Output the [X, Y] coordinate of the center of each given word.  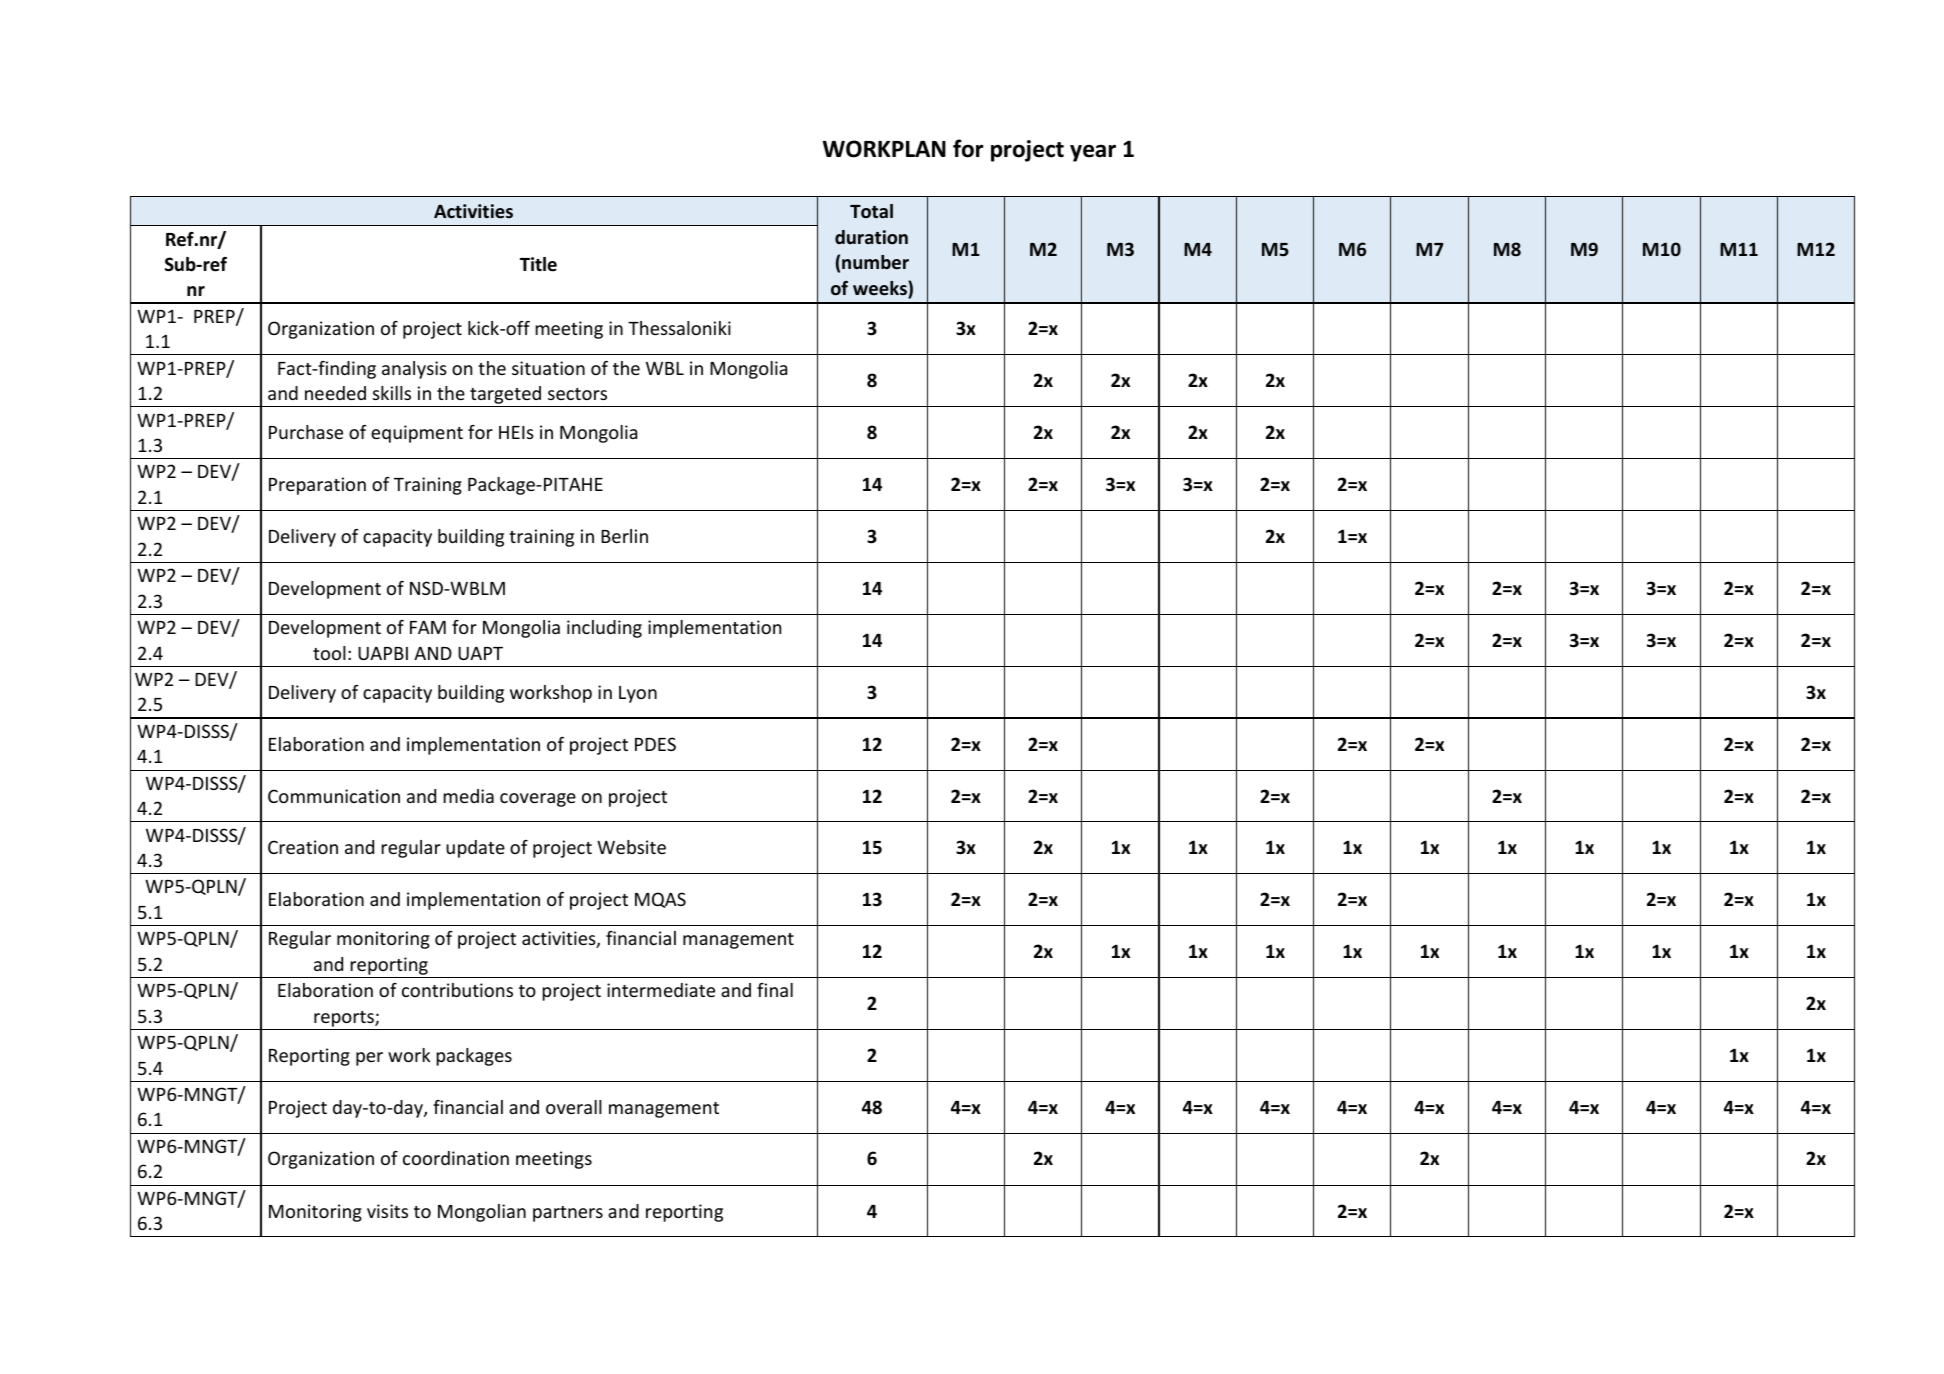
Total [871, 211]
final [775, 990]
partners [568, 1214]
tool [329, 653]
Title [538, 264]
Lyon [638, 694]
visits [387, 1211]
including [604, 629]
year [1093, 153]
